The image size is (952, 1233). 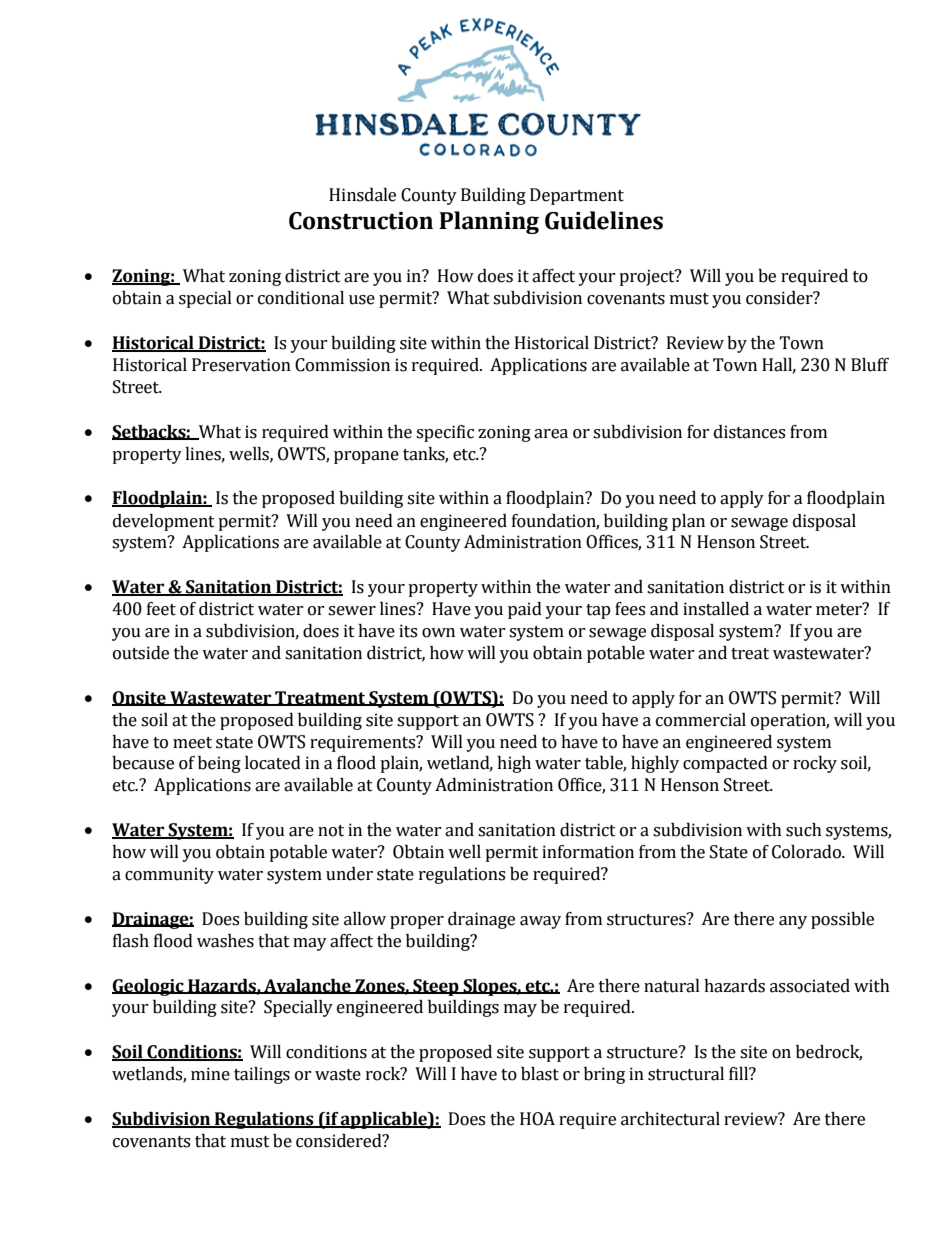 What do you see at coordinates (169, 875) in the image?
I see `community` at bounding box center [169, 875].
